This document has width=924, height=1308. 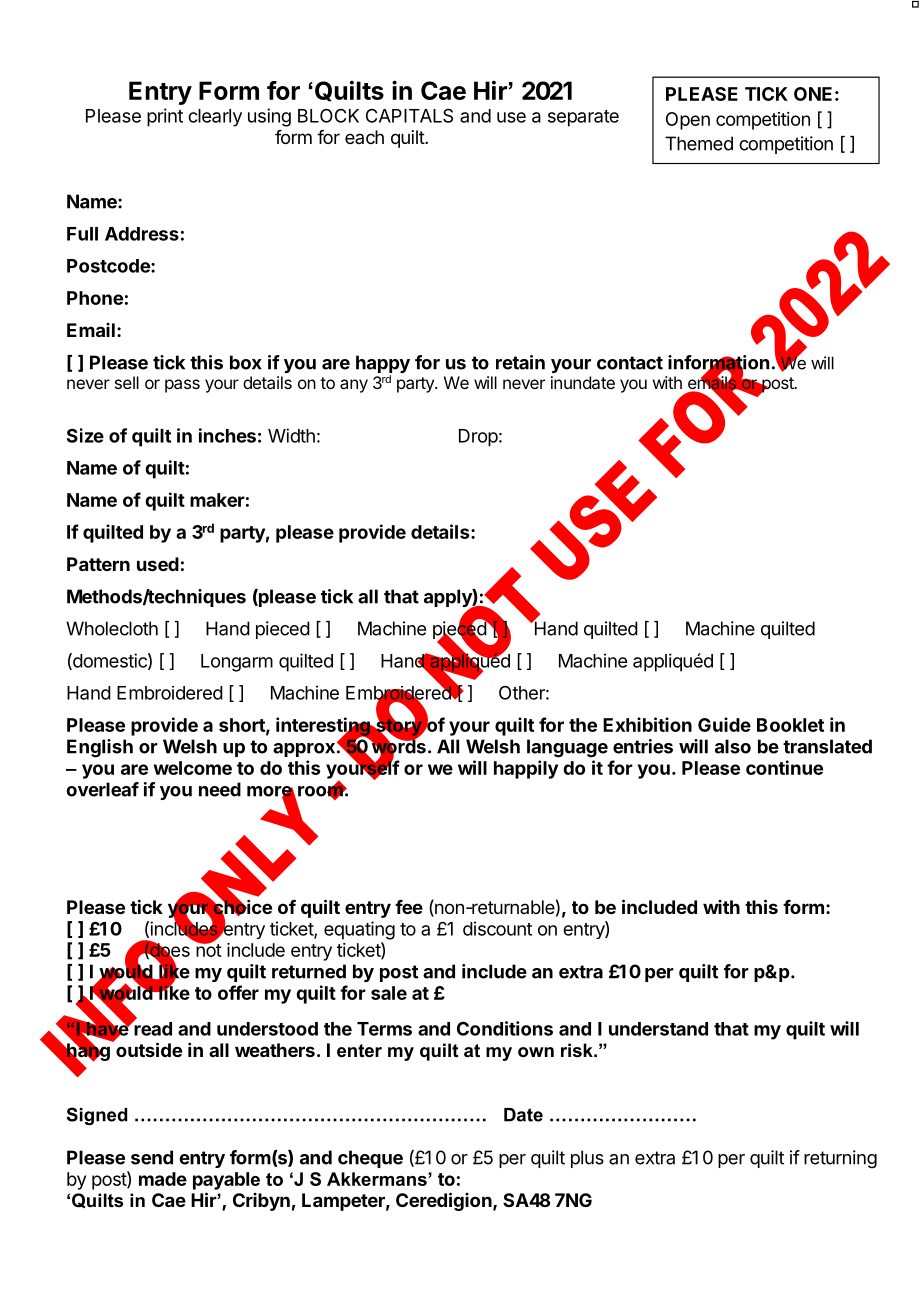 I want to click on CAPITALS, so click(x=409, y=115).
